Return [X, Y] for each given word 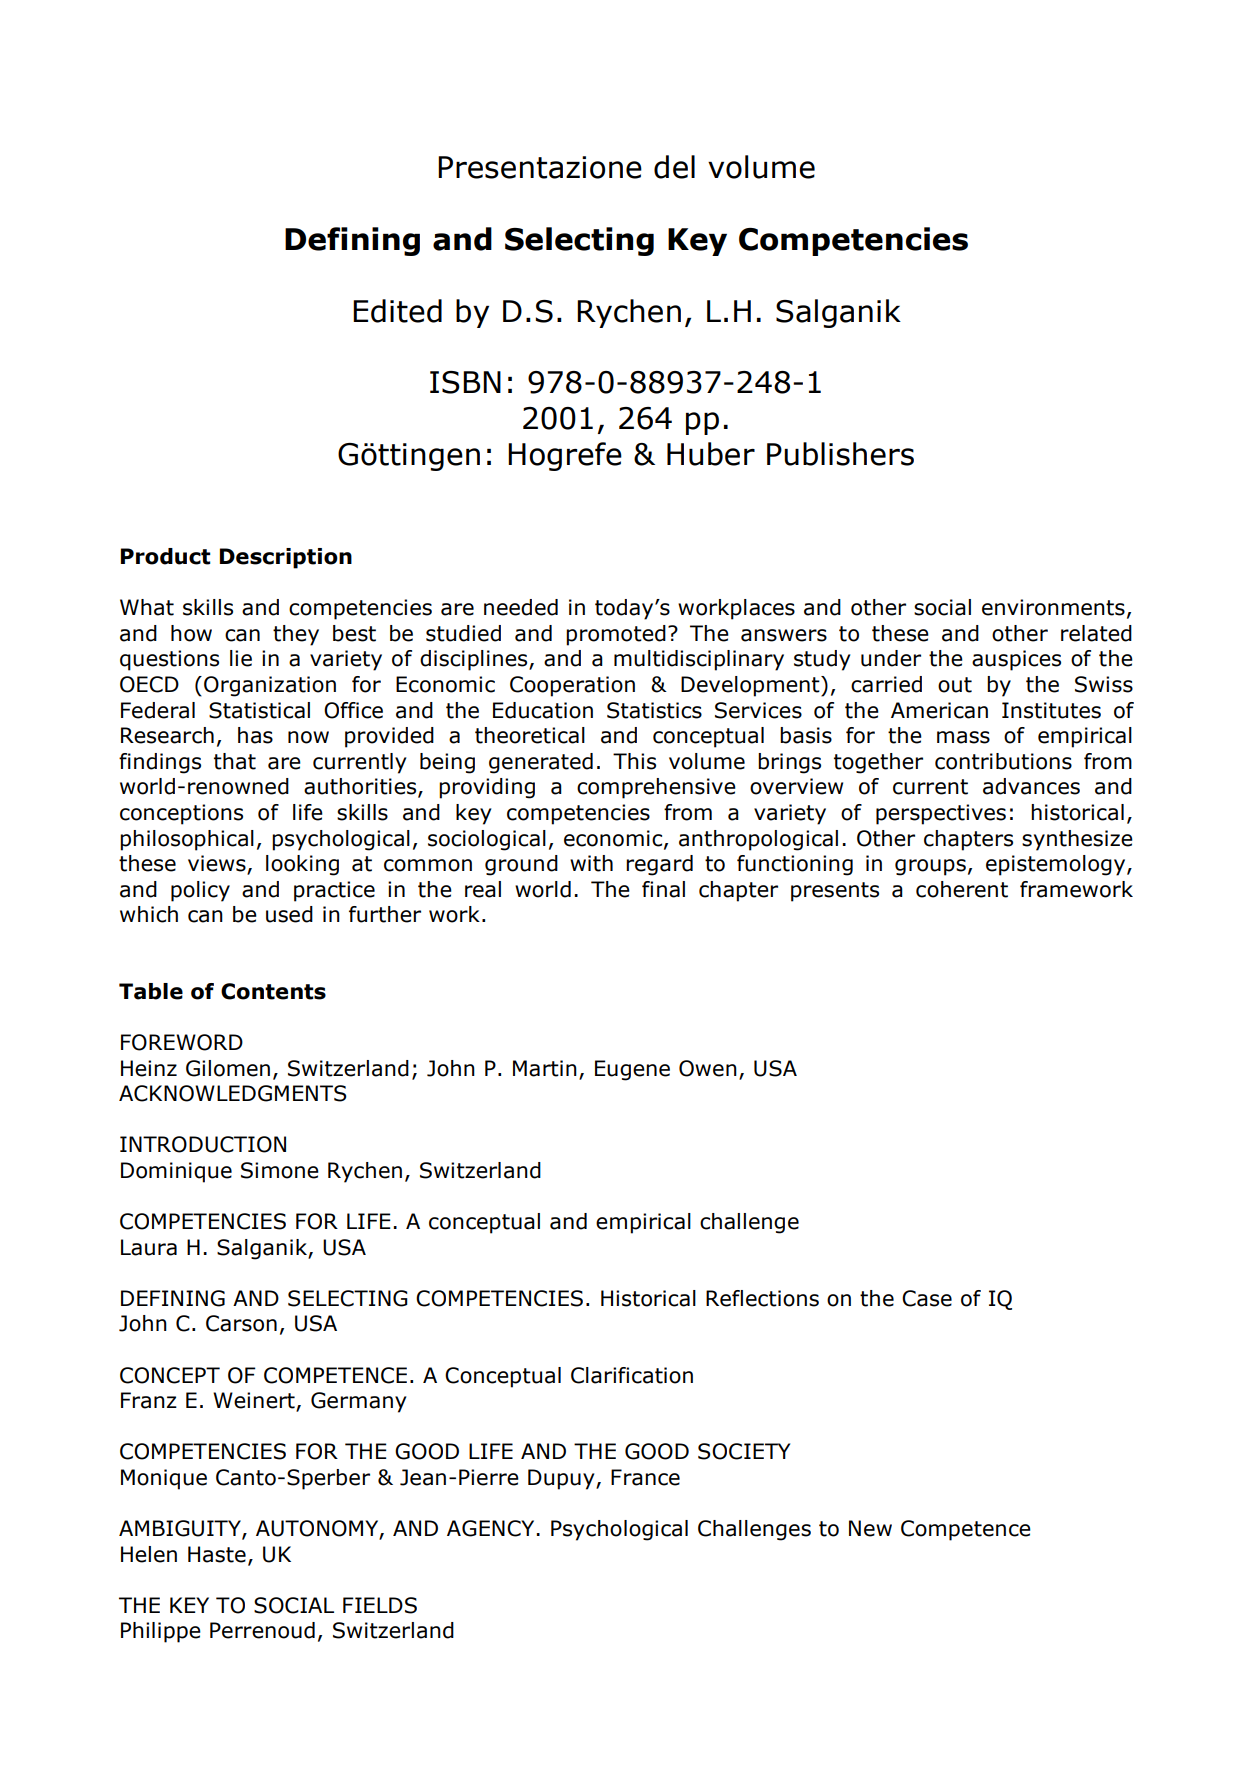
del [674, 167]
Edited [397, 311]
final [663, 889]
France [645, 1477]
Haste [217, 1554]
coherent [962, 889]
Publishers [840, 454]
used [289, 914]
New [870, 1528]
